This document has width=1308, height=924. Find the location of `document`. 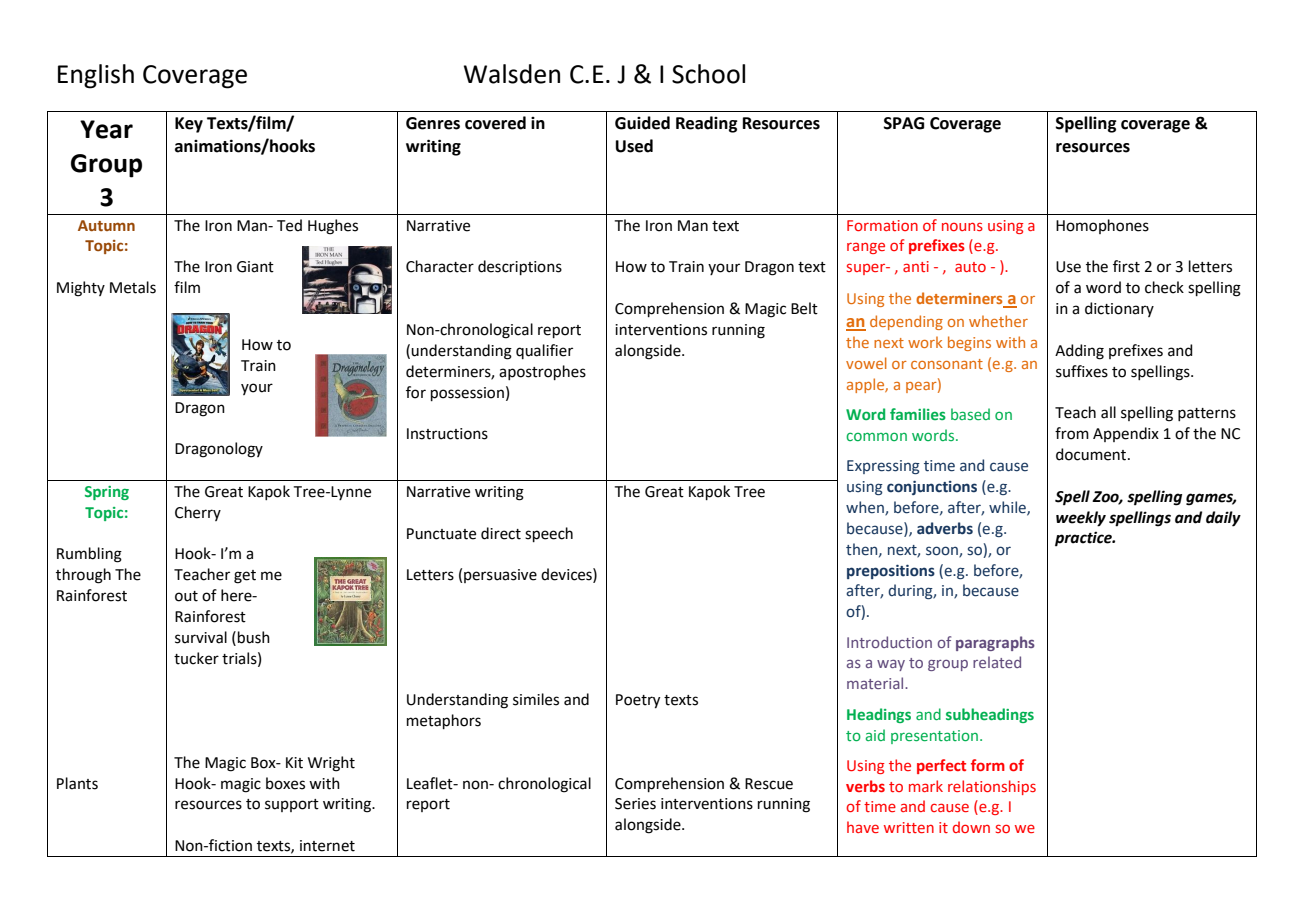

document is located at coordinates (1092, 454).
